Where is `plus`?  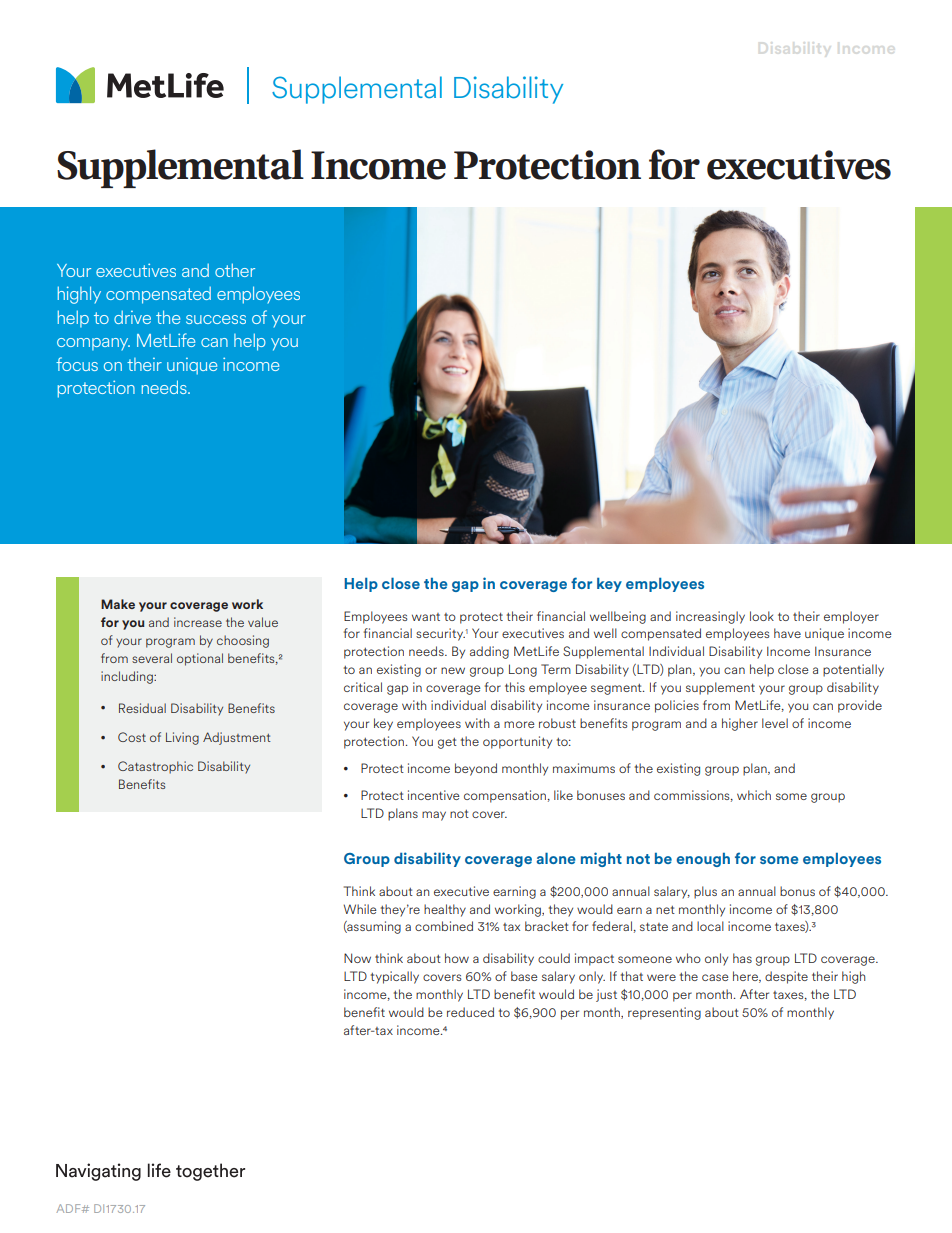
plus is located at coordinates (705, 892).
